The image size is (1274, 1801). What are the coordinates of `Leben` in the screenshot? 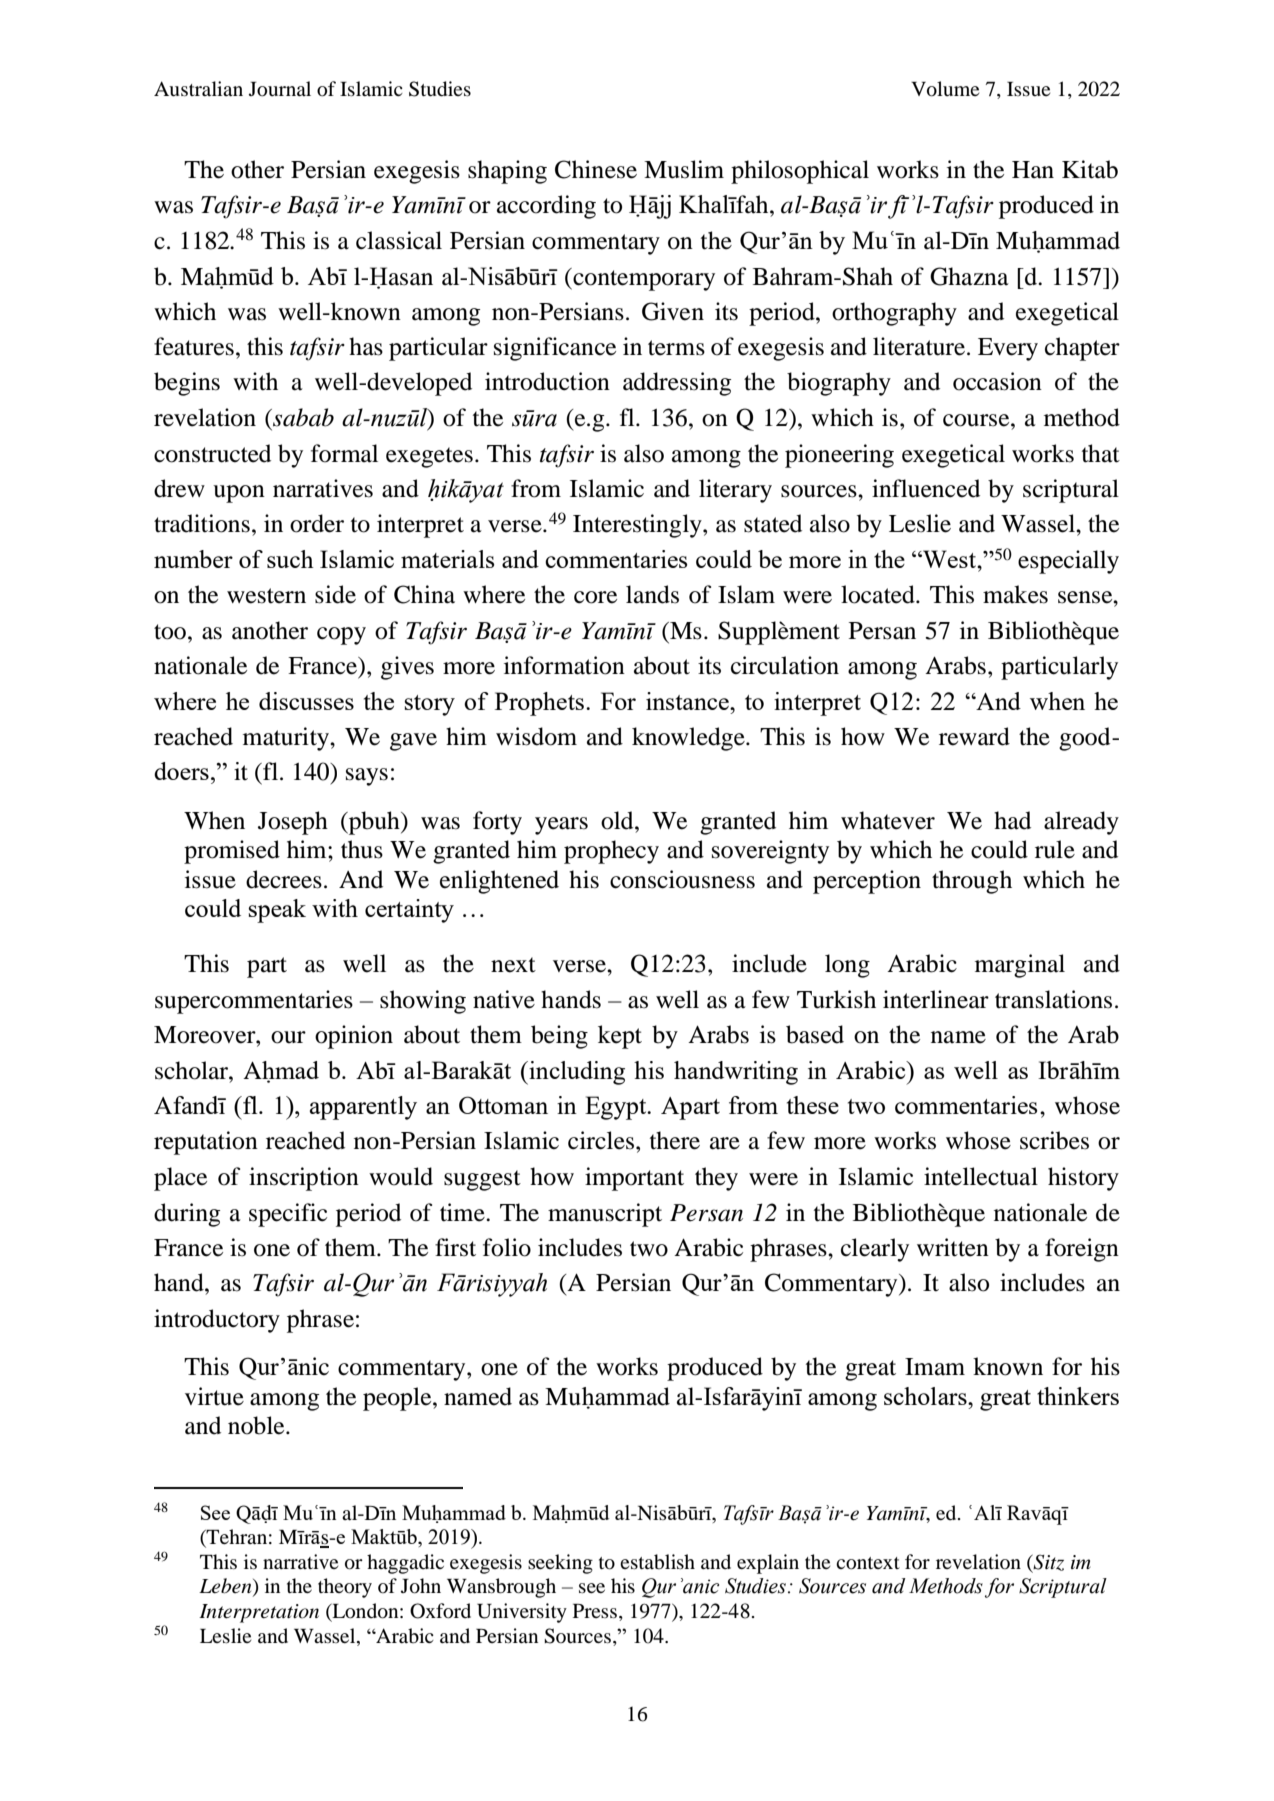 It's located at (226, 1587).
